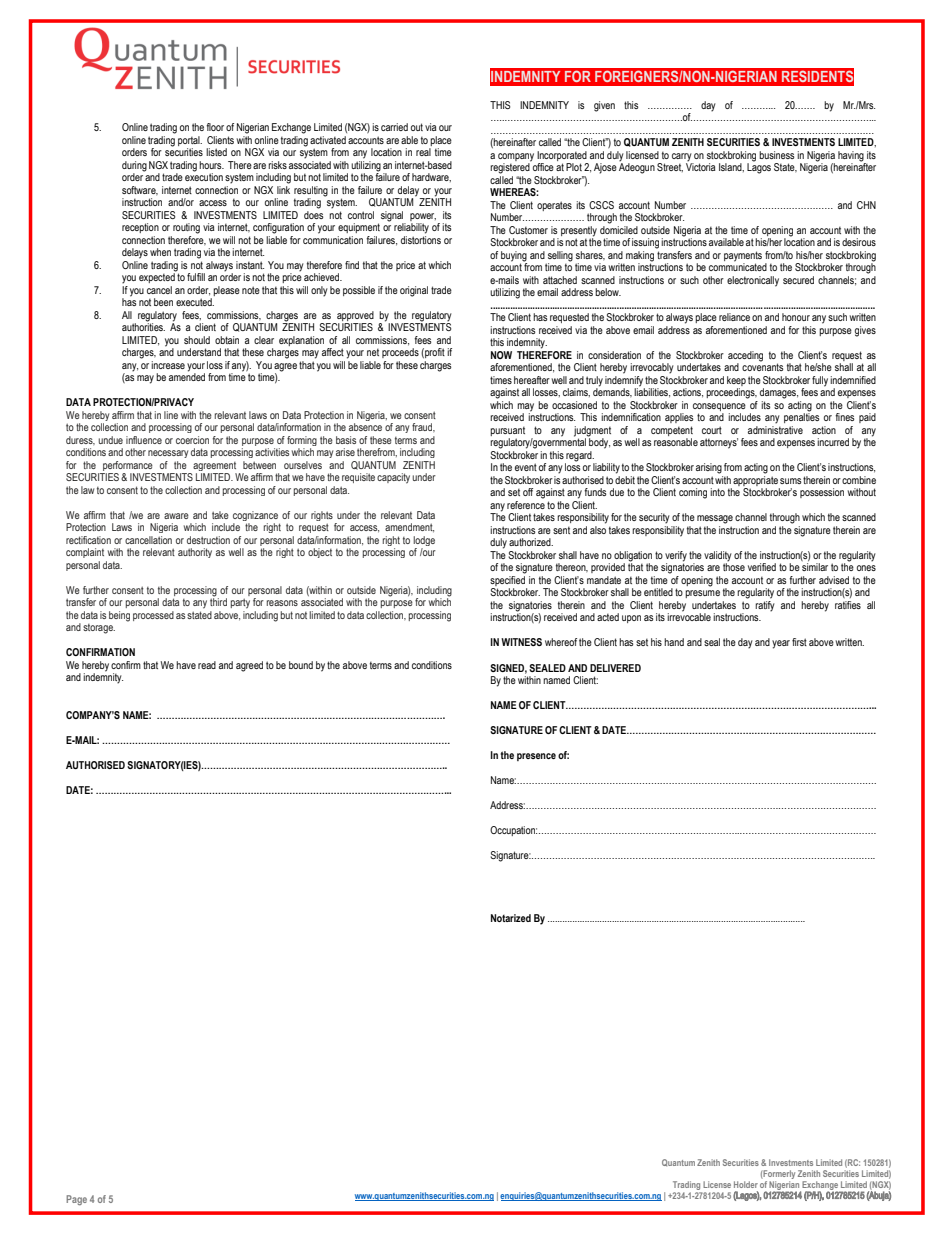  Describe the element at coordinates (207, 665) in the screenshot. I see `read` at that location.
